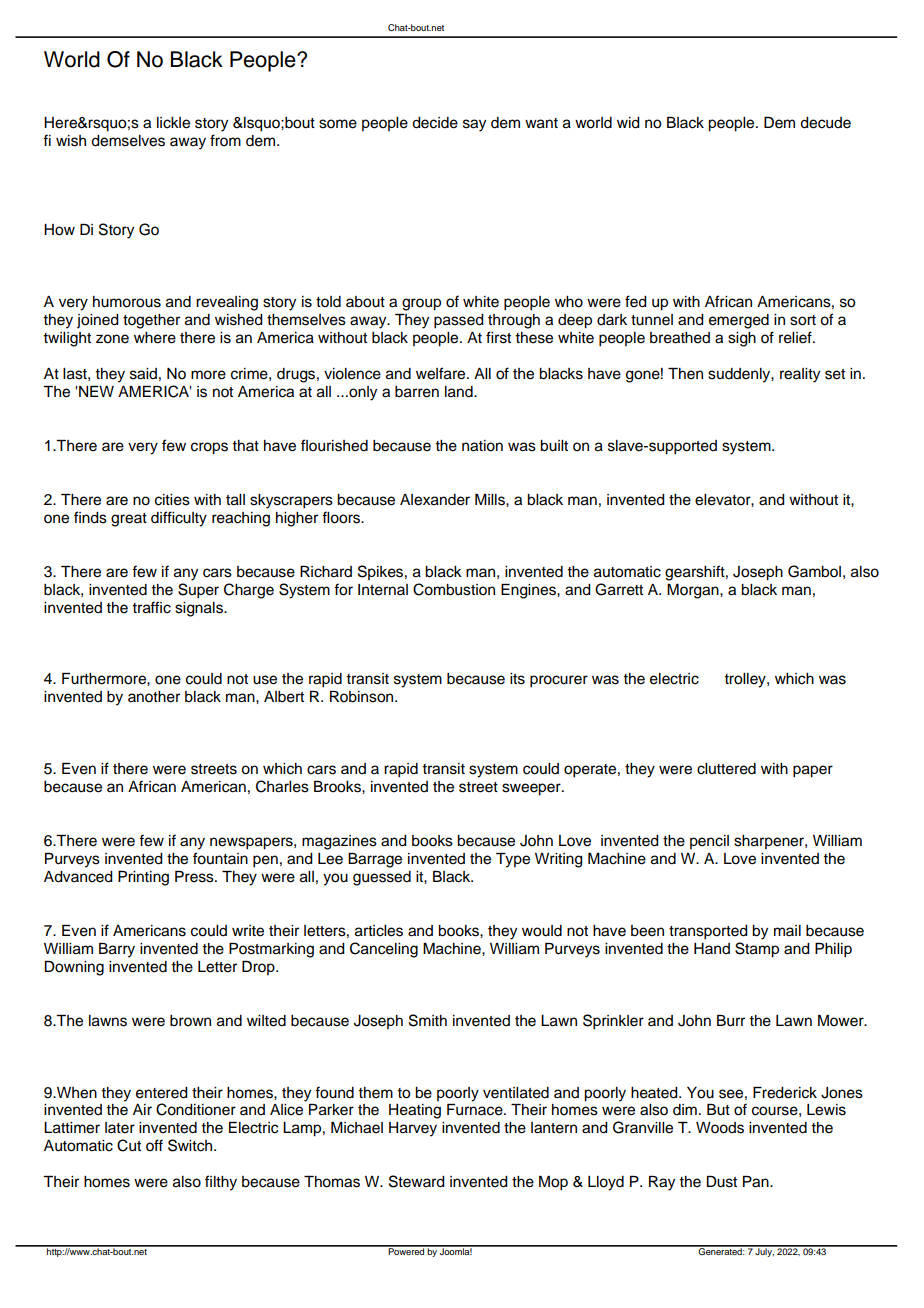 The width and height of the image is (924, 1308). I want to click on say, so click(474, 125).
